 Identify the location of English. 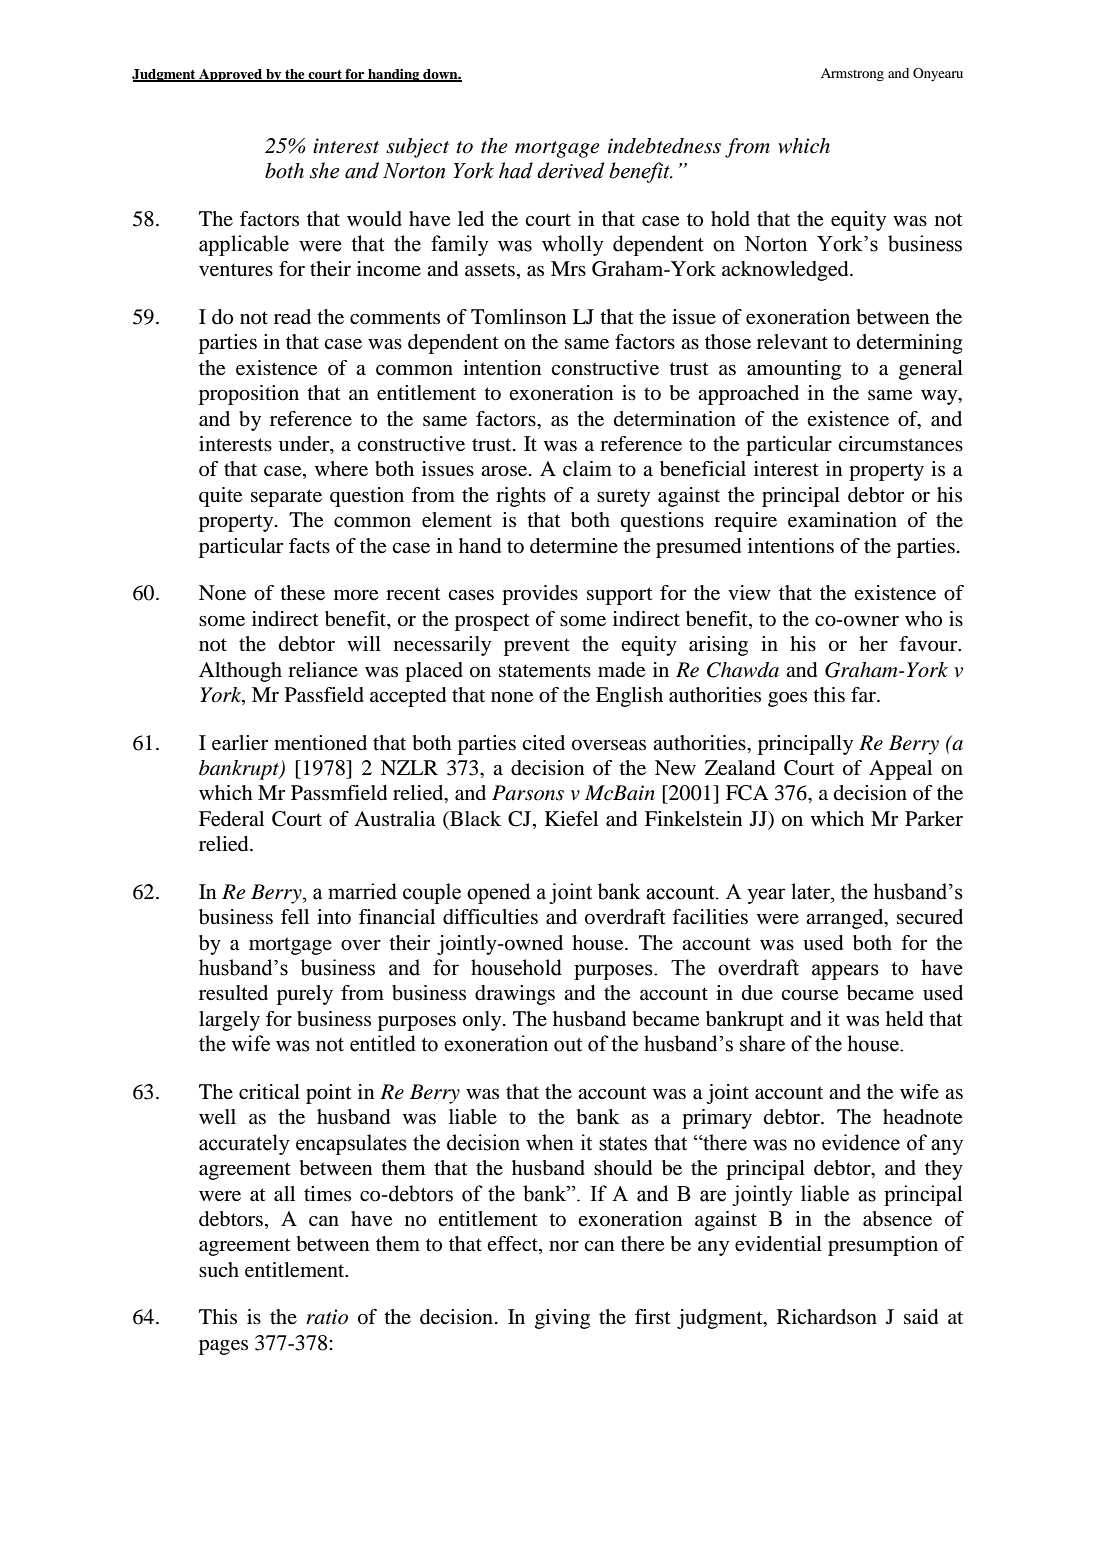
(629, 697).
